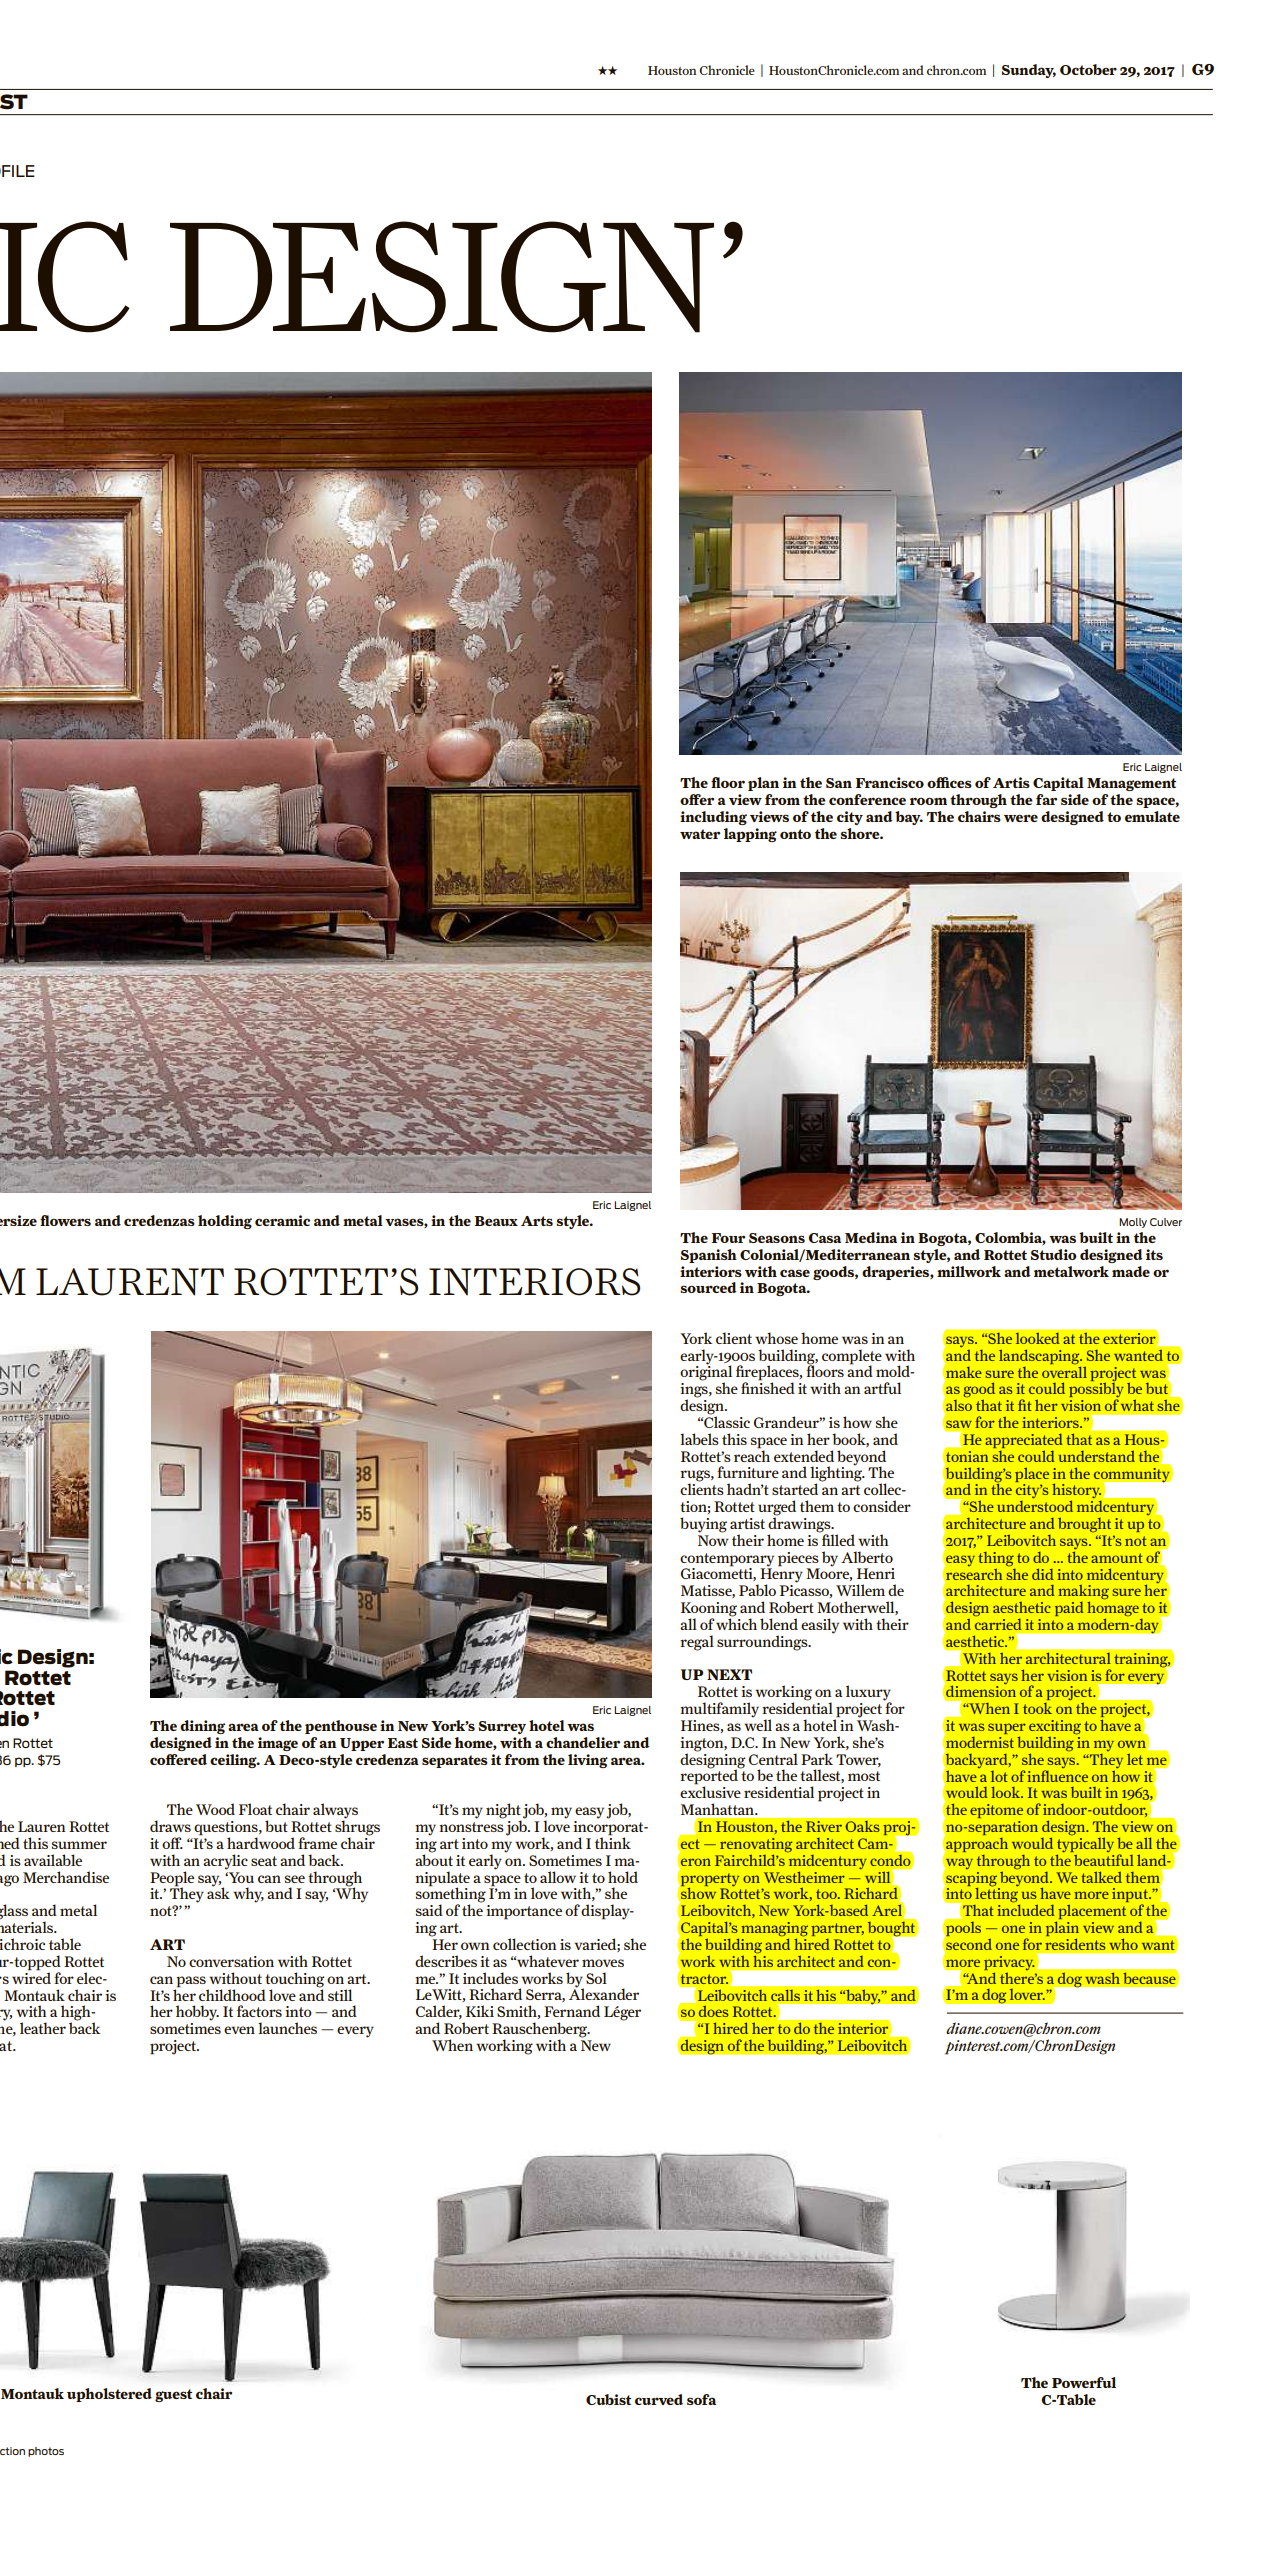 The image size is (1277, 2553). I want to click on living, so click(588, 1761).
